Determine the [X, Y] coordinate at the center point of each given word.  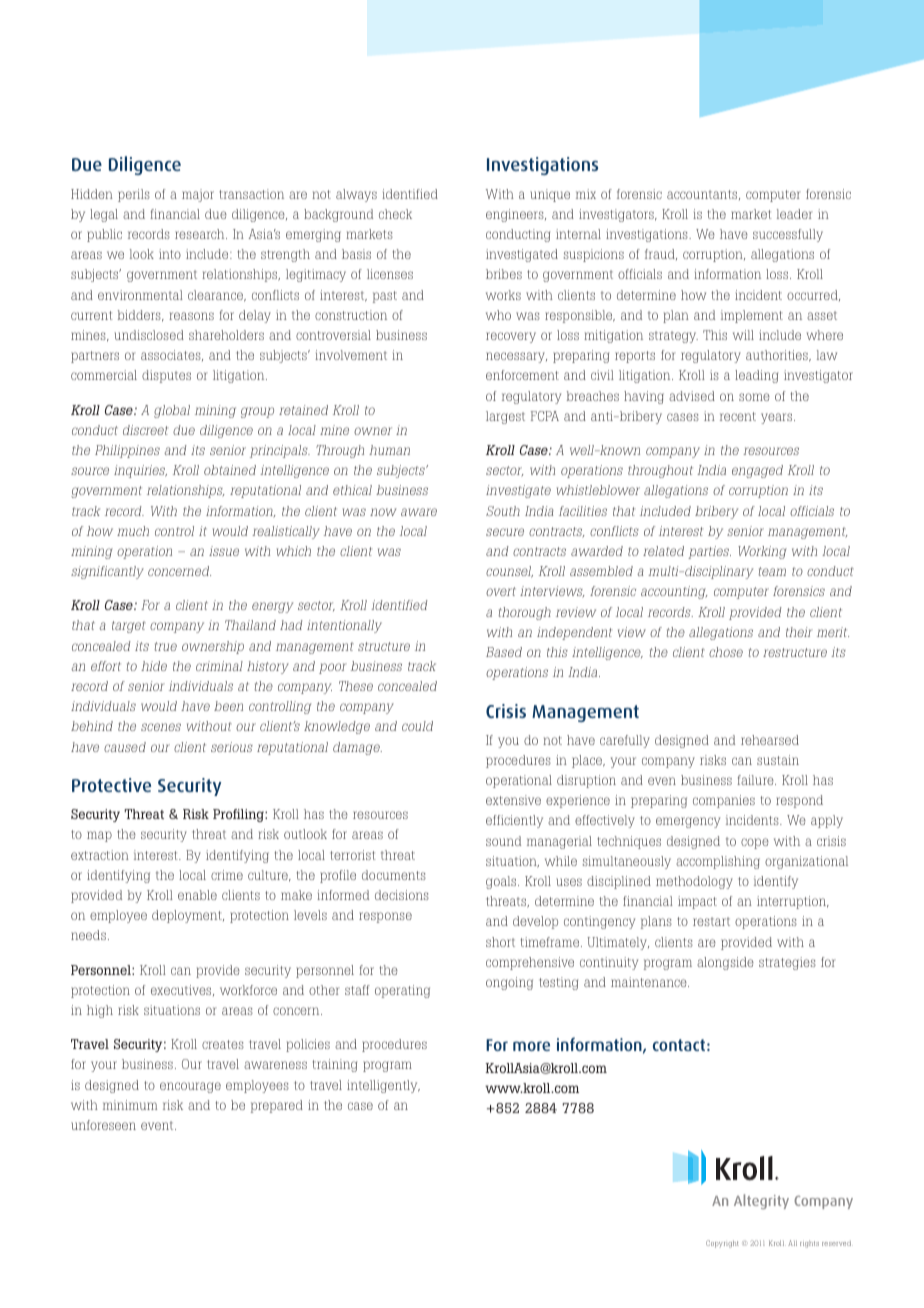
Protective [111, 785]
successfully [788, 235]
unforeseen [103, 1125]
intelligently [383, 1086]
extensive [513, 800]
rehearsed [770, 740]
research [201, 234]
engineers [516, 215]
